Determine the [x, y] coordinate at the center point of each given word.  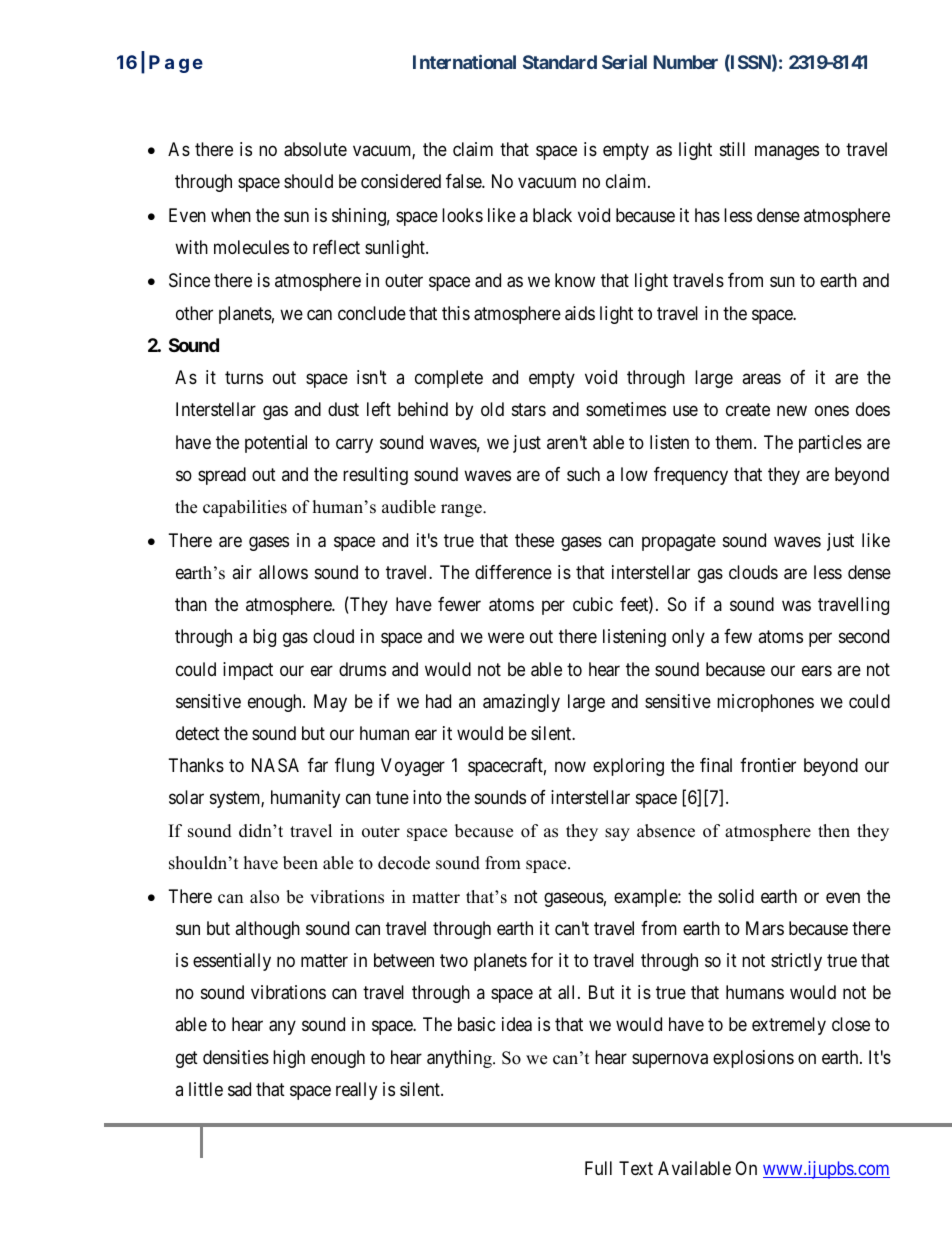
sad [239, 1089]
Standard [560, 62]
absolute [315, 149]
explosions [753, 1059]
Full [598, 1168]
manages [787, 152]
